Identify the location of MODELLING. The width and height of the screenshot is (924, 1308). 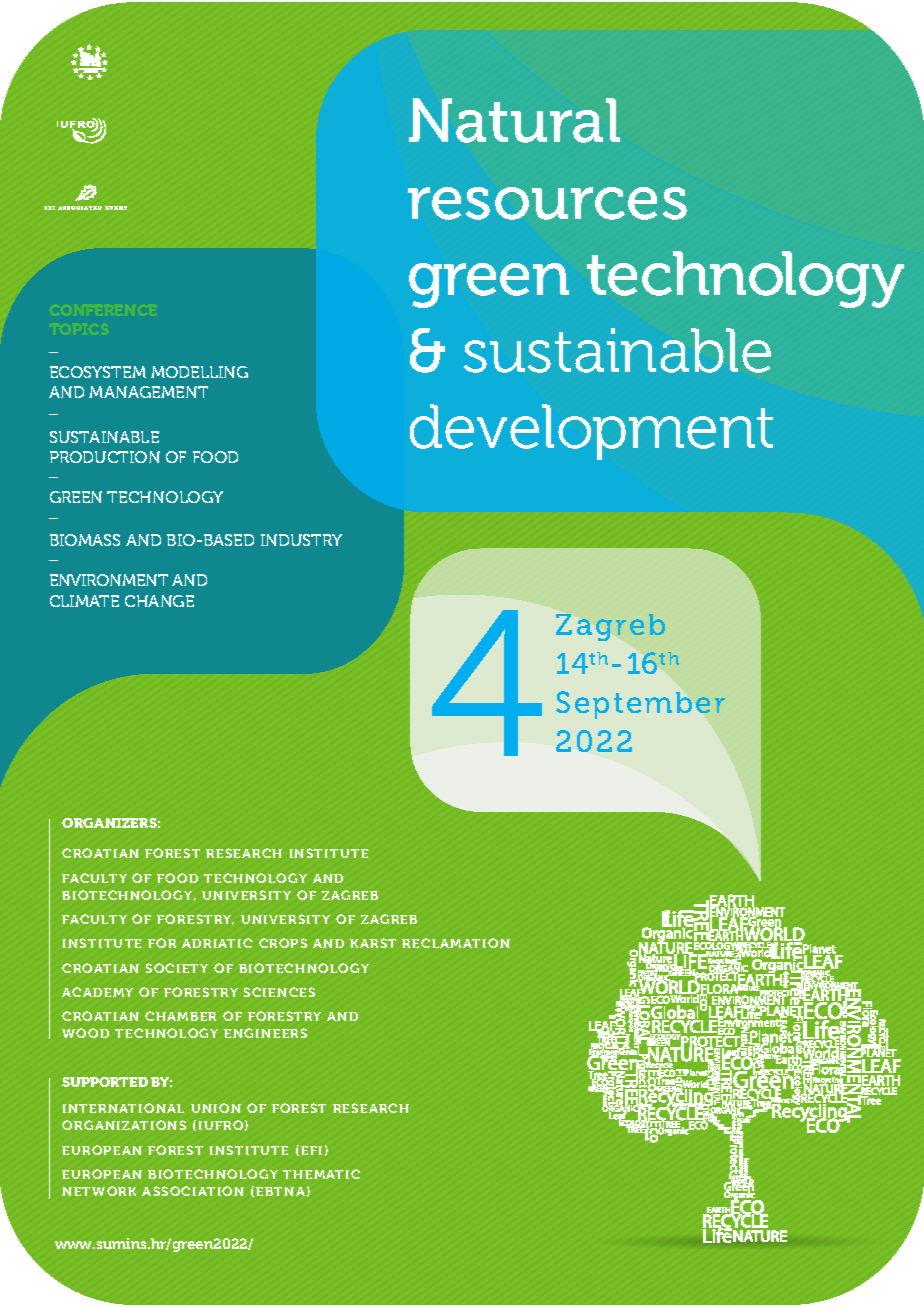
(199, 372).
